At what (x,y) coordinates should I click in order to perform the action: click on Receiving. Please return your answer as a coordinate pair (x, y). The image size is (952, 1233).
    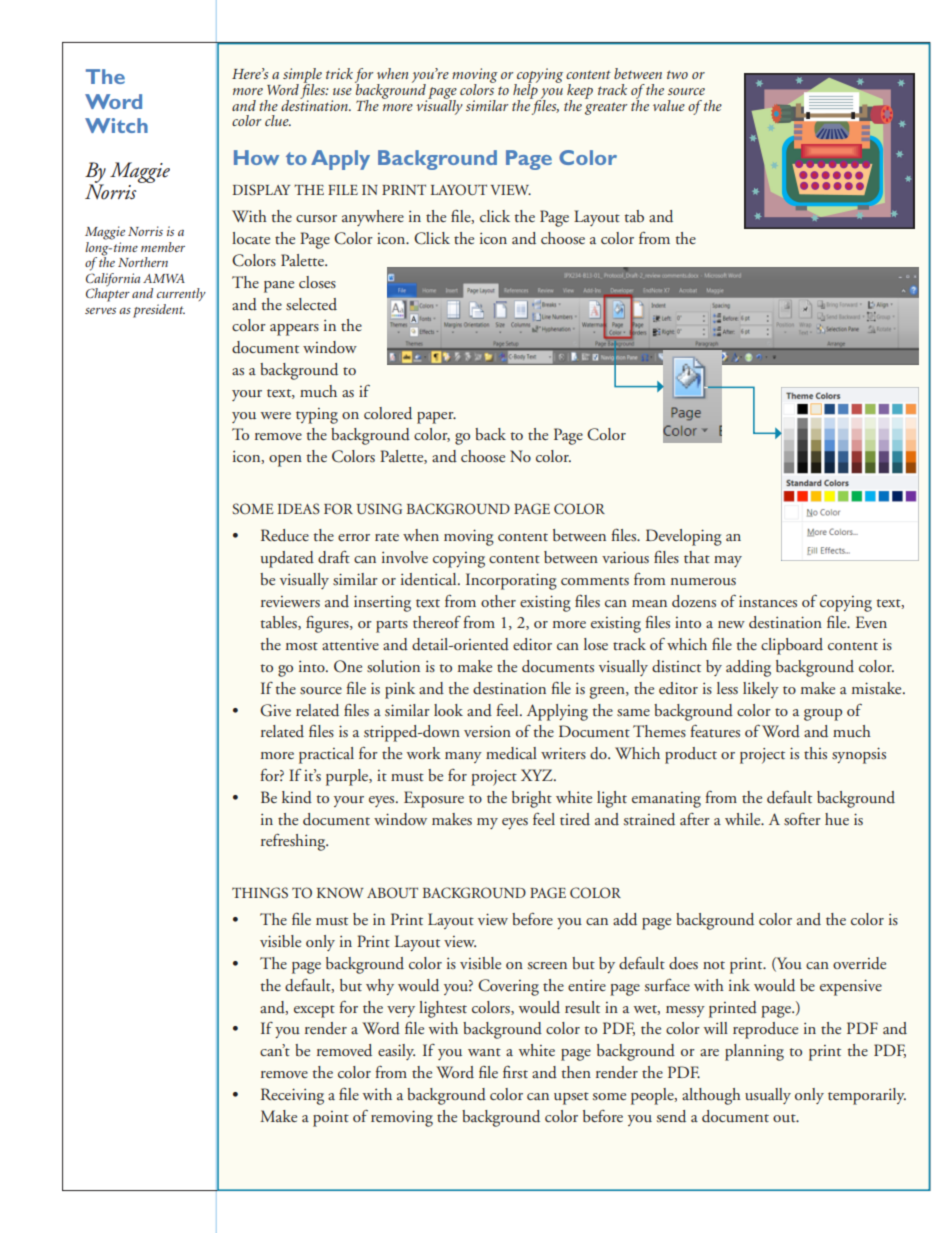
    Looking at the image, I should click on (292, 1096).
